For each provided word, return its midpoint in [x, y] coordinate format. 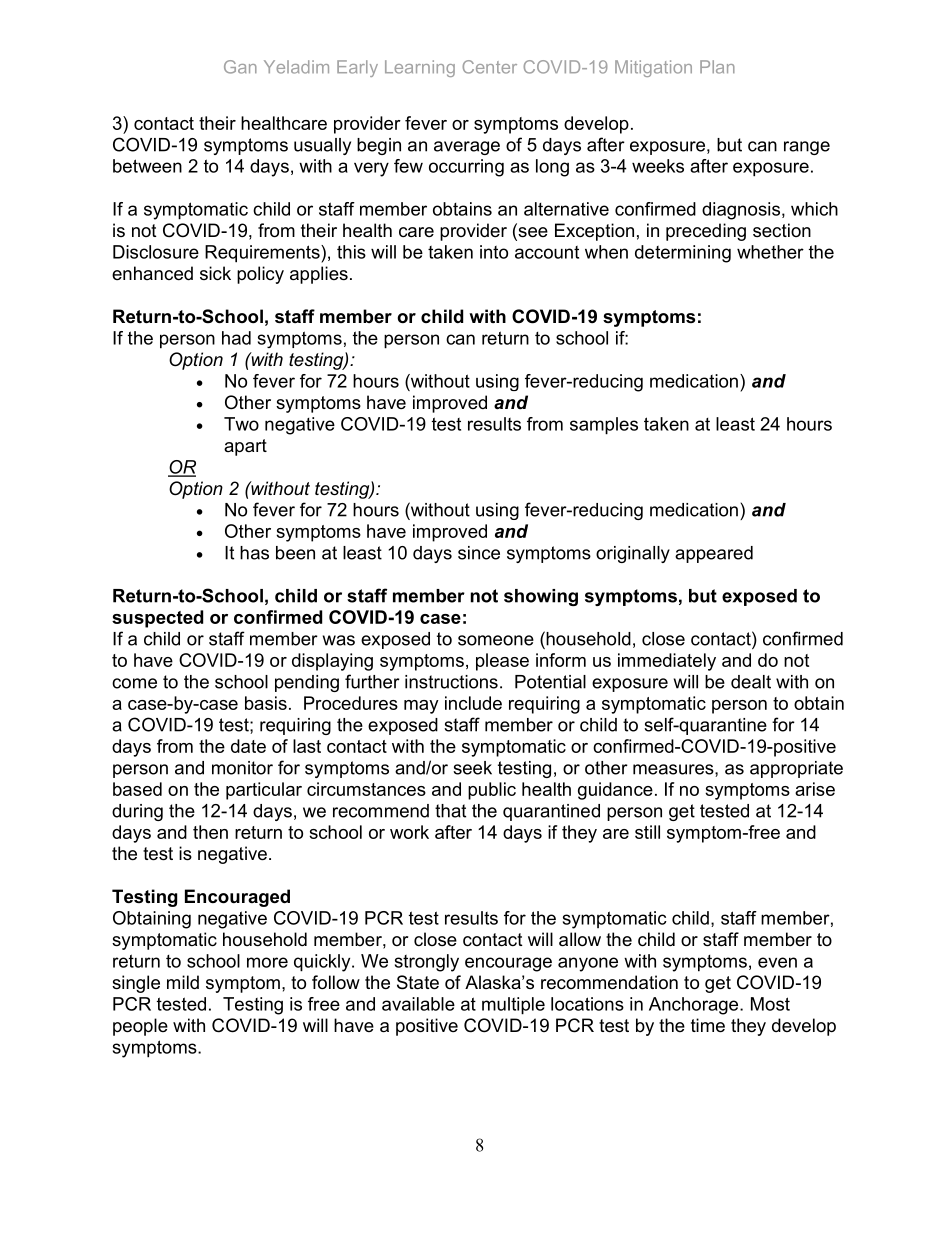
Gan [240, 67]
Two [241, 424]
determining [683, 254]
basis [266, 703]
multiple [513, 1006]
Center [489, 67]
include [473, 703]
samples [604, 426]
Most [770, 1004]
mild [183, 982]
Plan [717, 67]
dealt [751, 682]
